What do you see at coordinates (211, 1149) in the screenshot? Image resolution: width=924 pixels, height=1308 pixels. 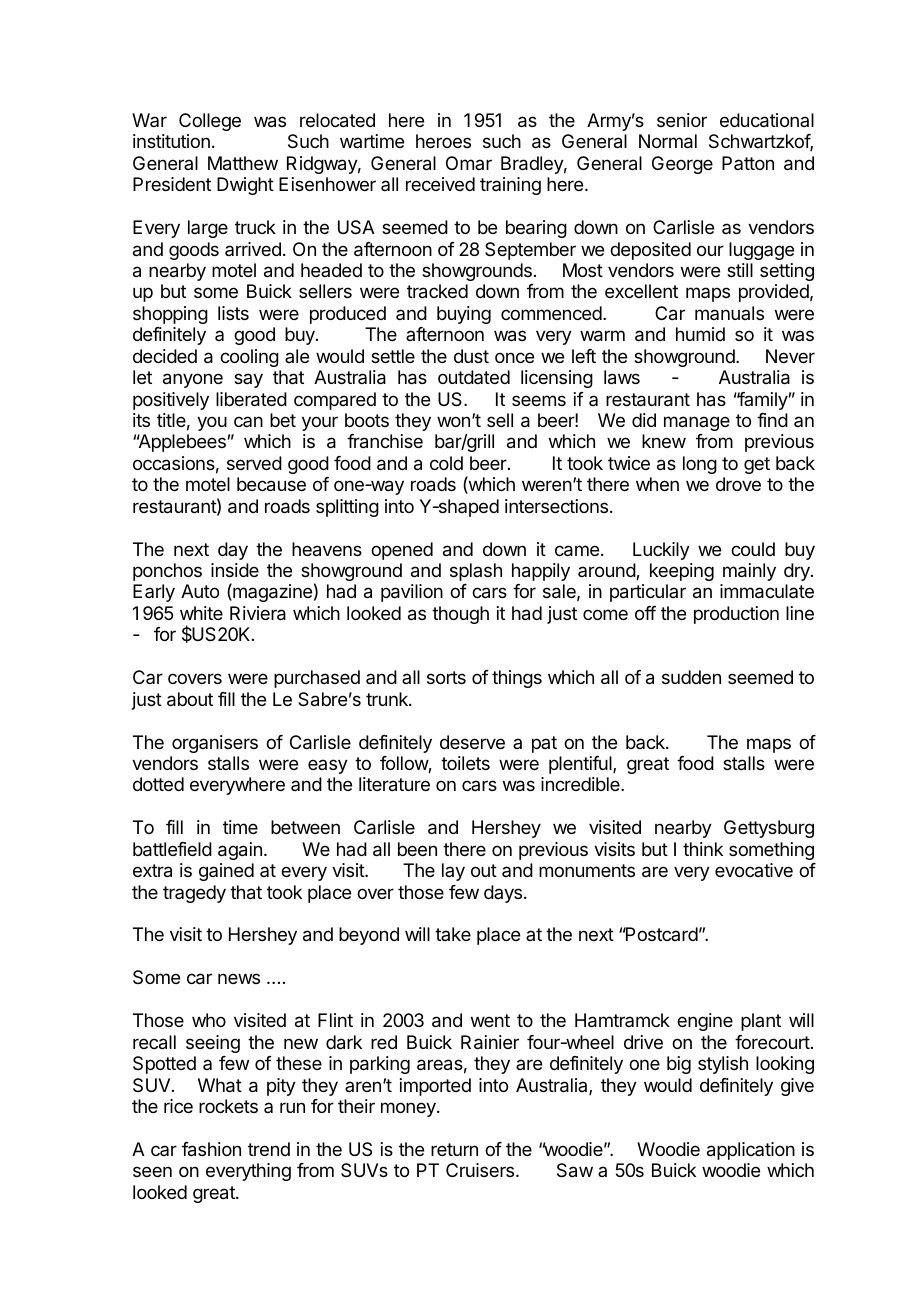 I see `fashion` at bounding box center [211, 1149].
